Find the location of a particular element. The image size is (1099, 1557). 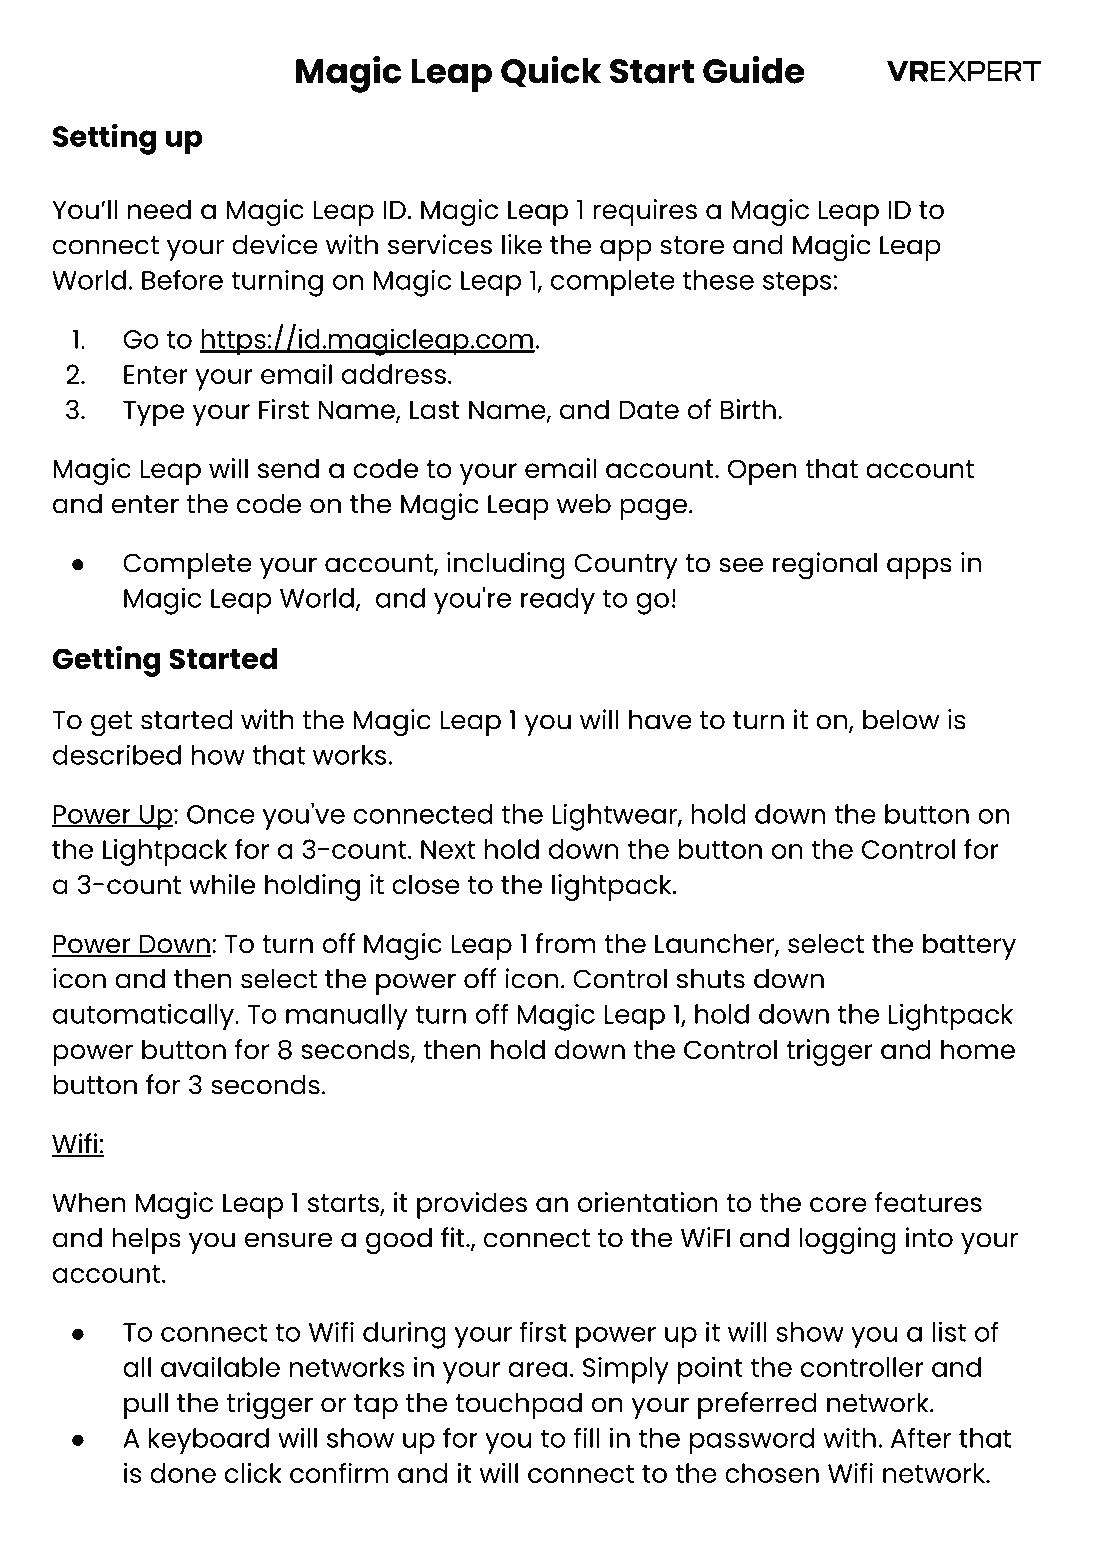

web is located at coordinates (584, 504).
